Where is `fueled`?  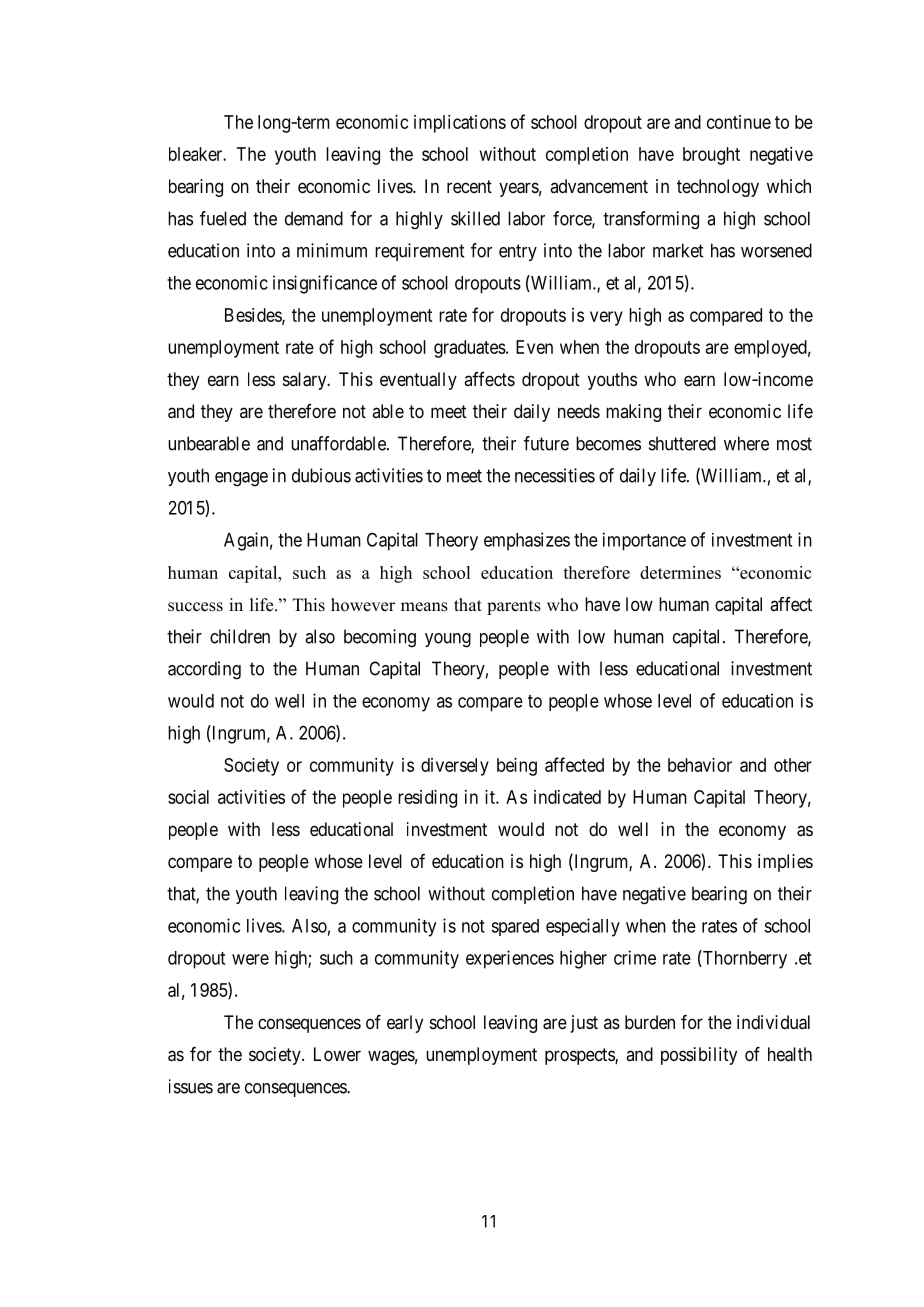
fueled is located at coordinates (223, 218).
